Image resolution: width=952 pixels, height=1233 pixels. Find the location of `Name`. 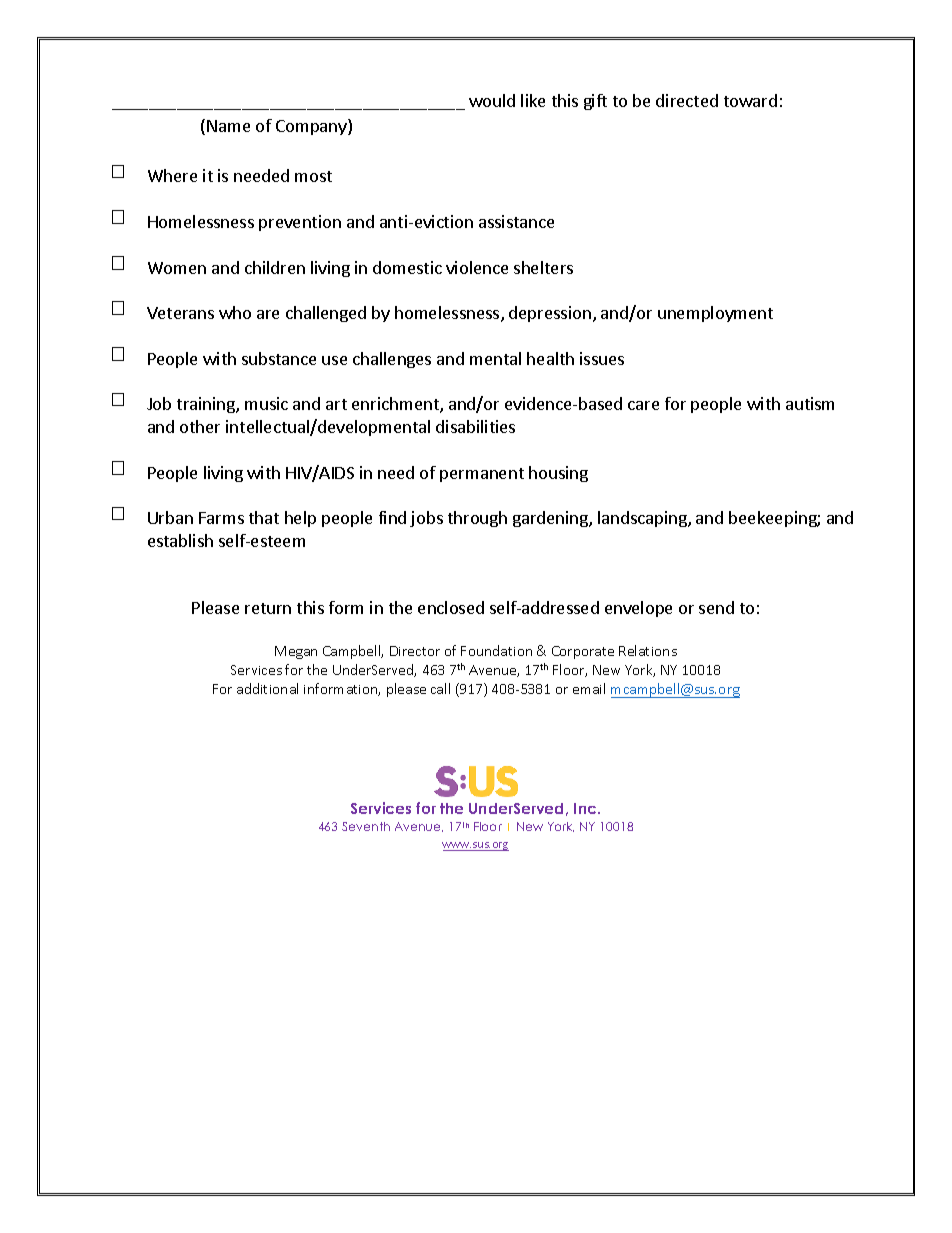

Name is located at coordinates (228, 126).
